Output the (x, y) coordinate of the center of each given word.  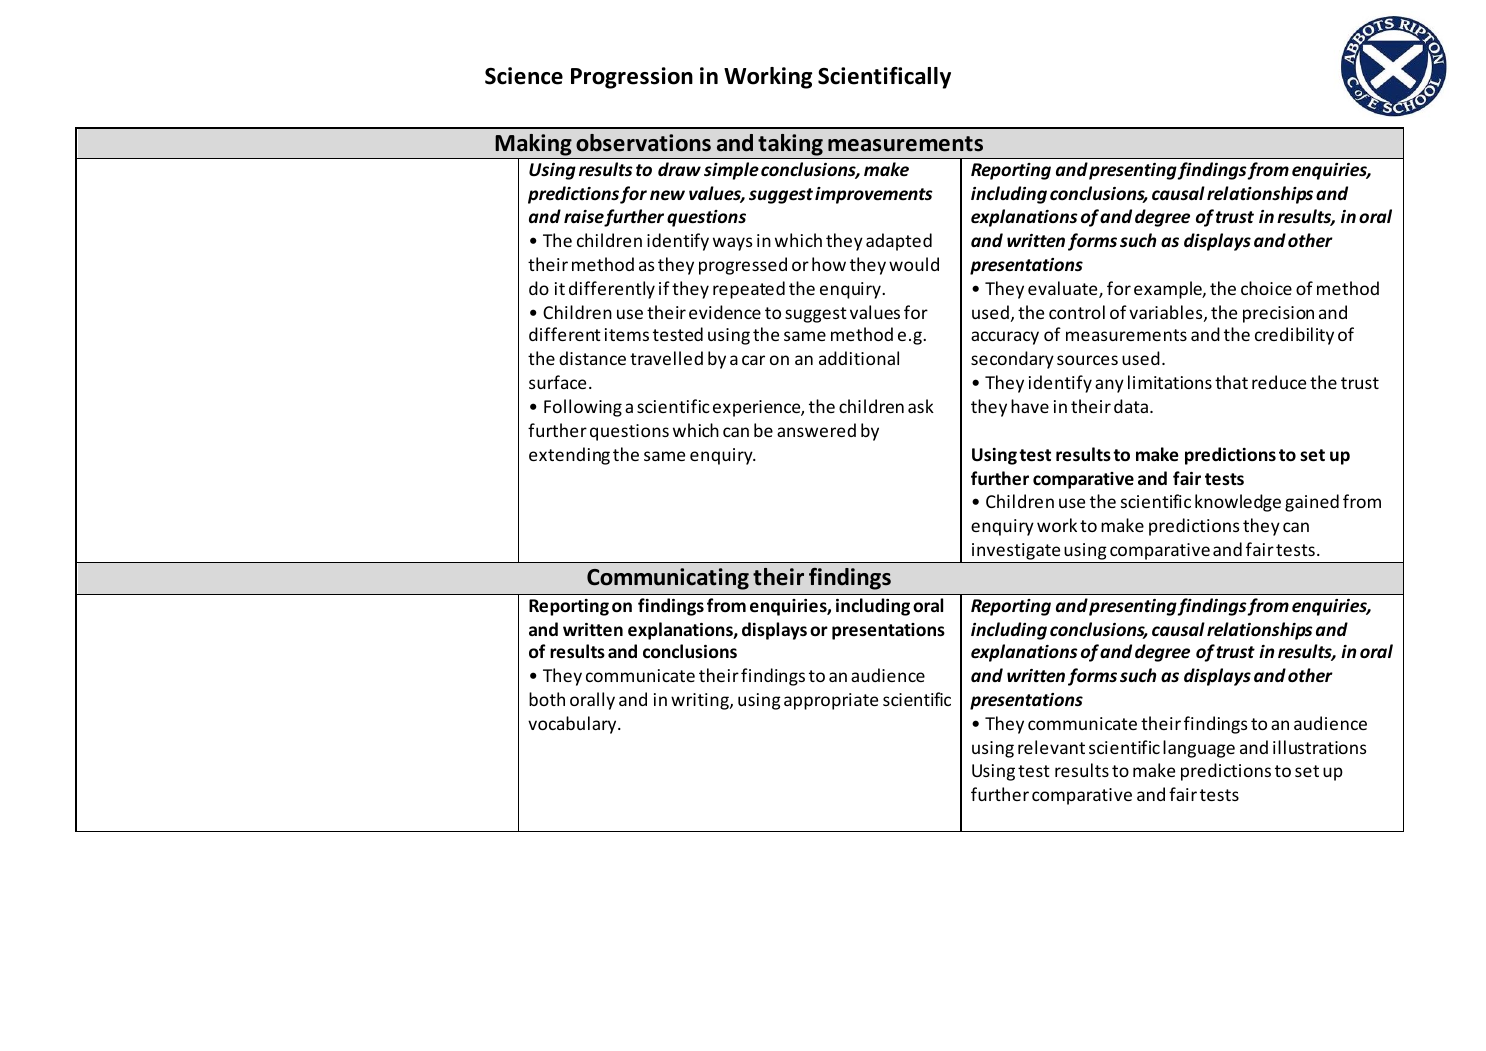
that (1231, 382)
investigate (1016, 553)
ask (921, 406)
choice (1266, 288)
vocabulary (573, 725)
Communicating (668, 579)
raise (584, 218)
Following (583, 408)
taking (790, 145)
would (914, 264)
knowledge (1238, 503)
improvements (874, 195)
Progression (632, 78)
